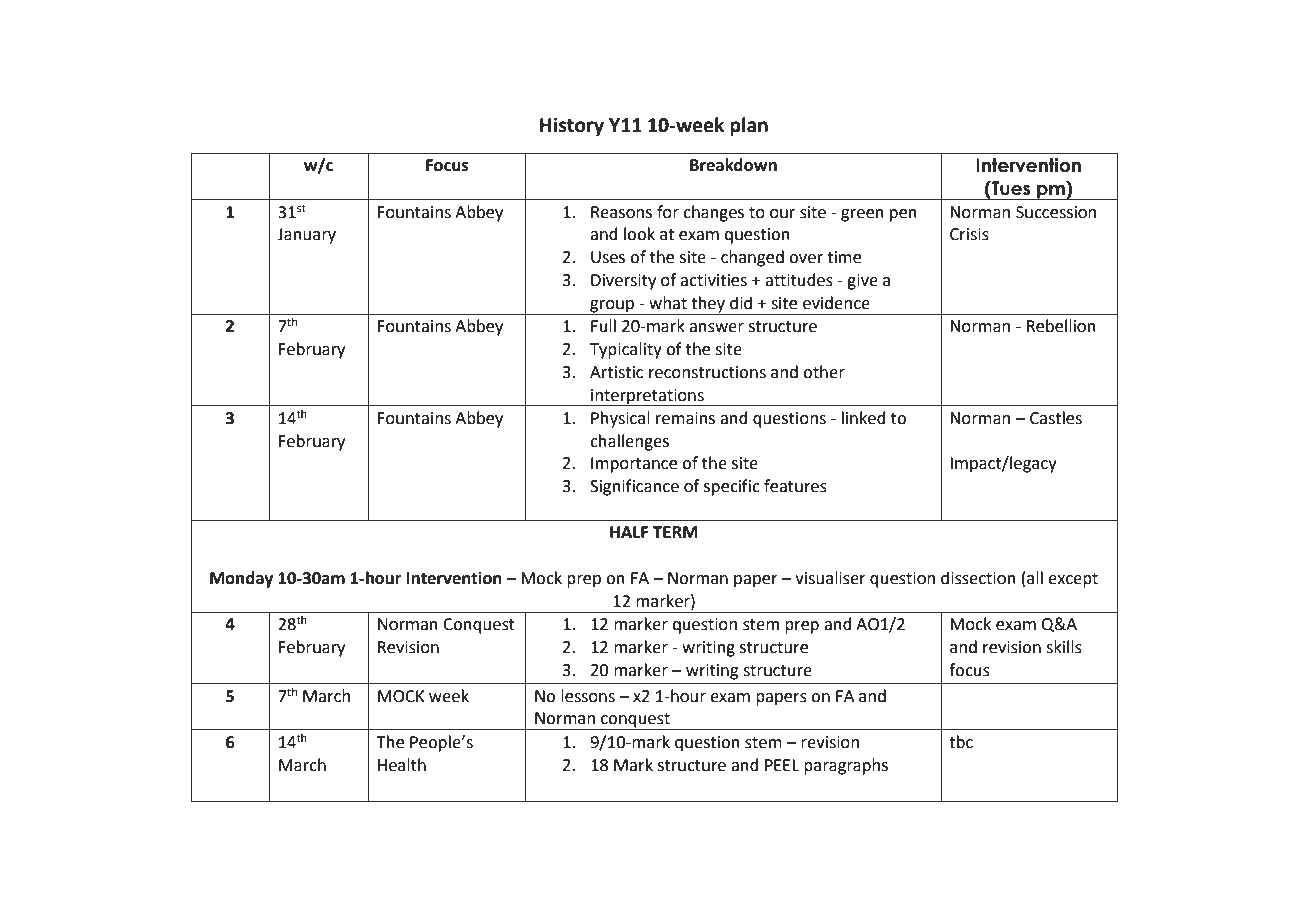 The image size is (1308, 924). I want to click on Breakdown, so click(733, 165).
